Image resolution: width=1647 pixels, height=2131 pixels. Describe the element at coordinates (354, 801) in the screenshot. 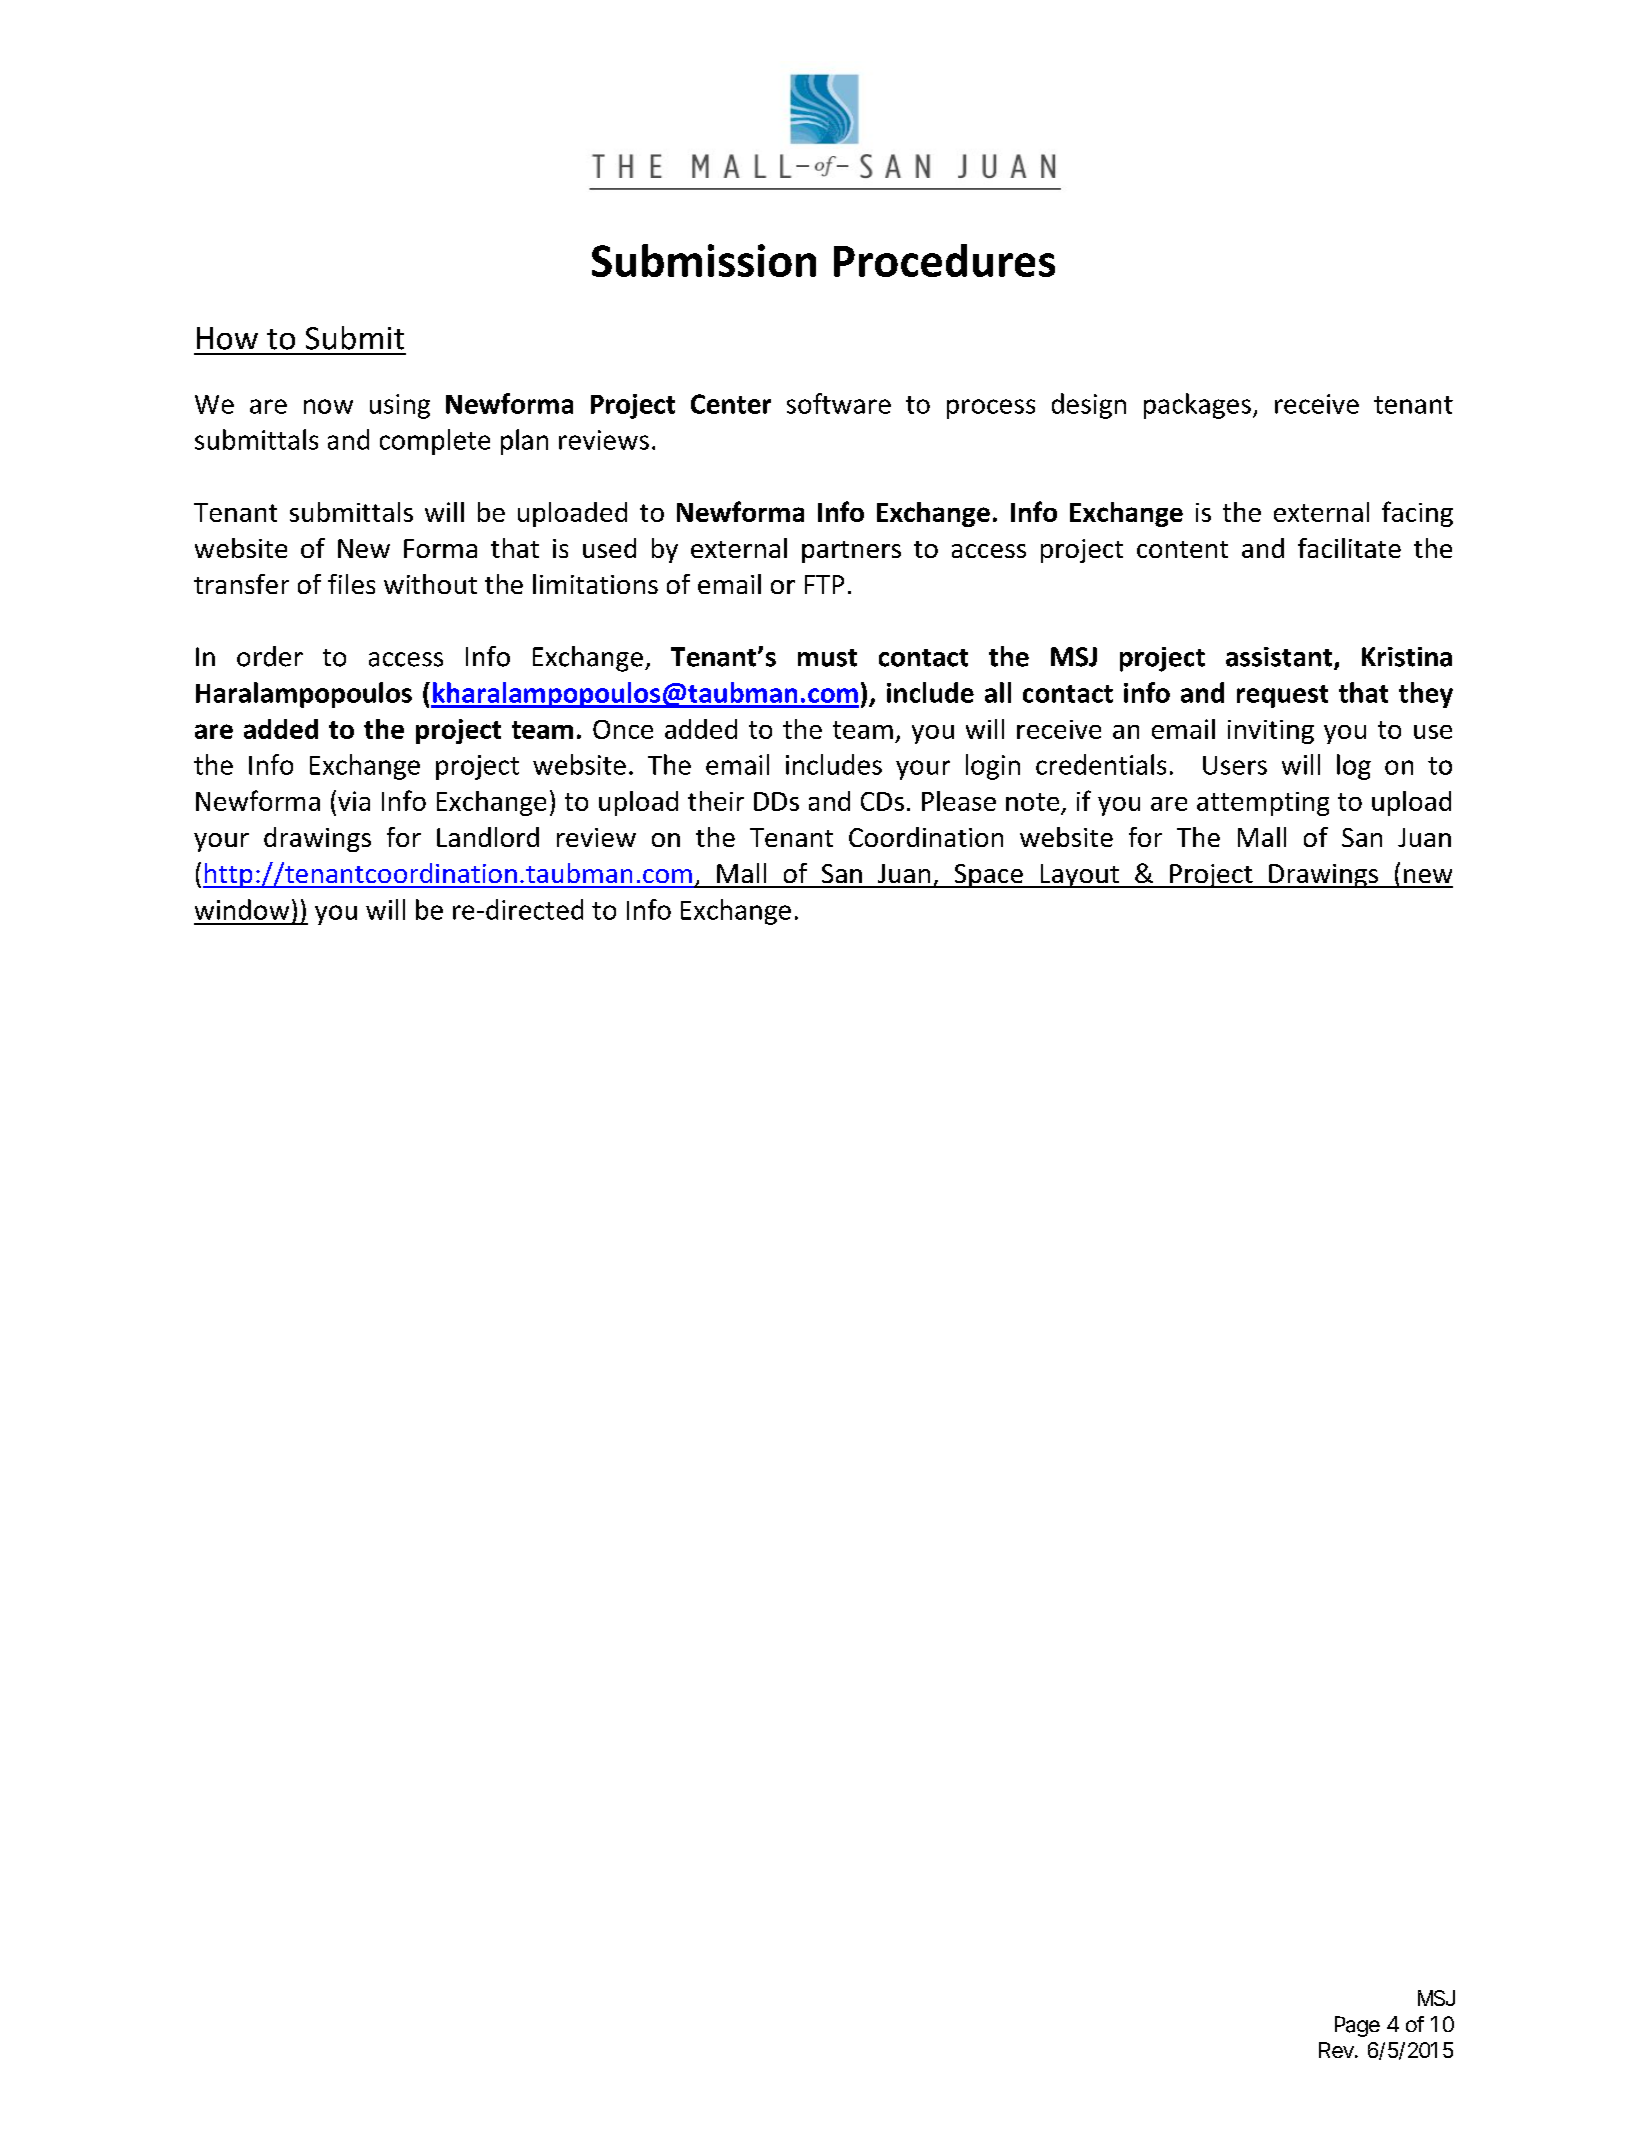

I see `via` at that location.
